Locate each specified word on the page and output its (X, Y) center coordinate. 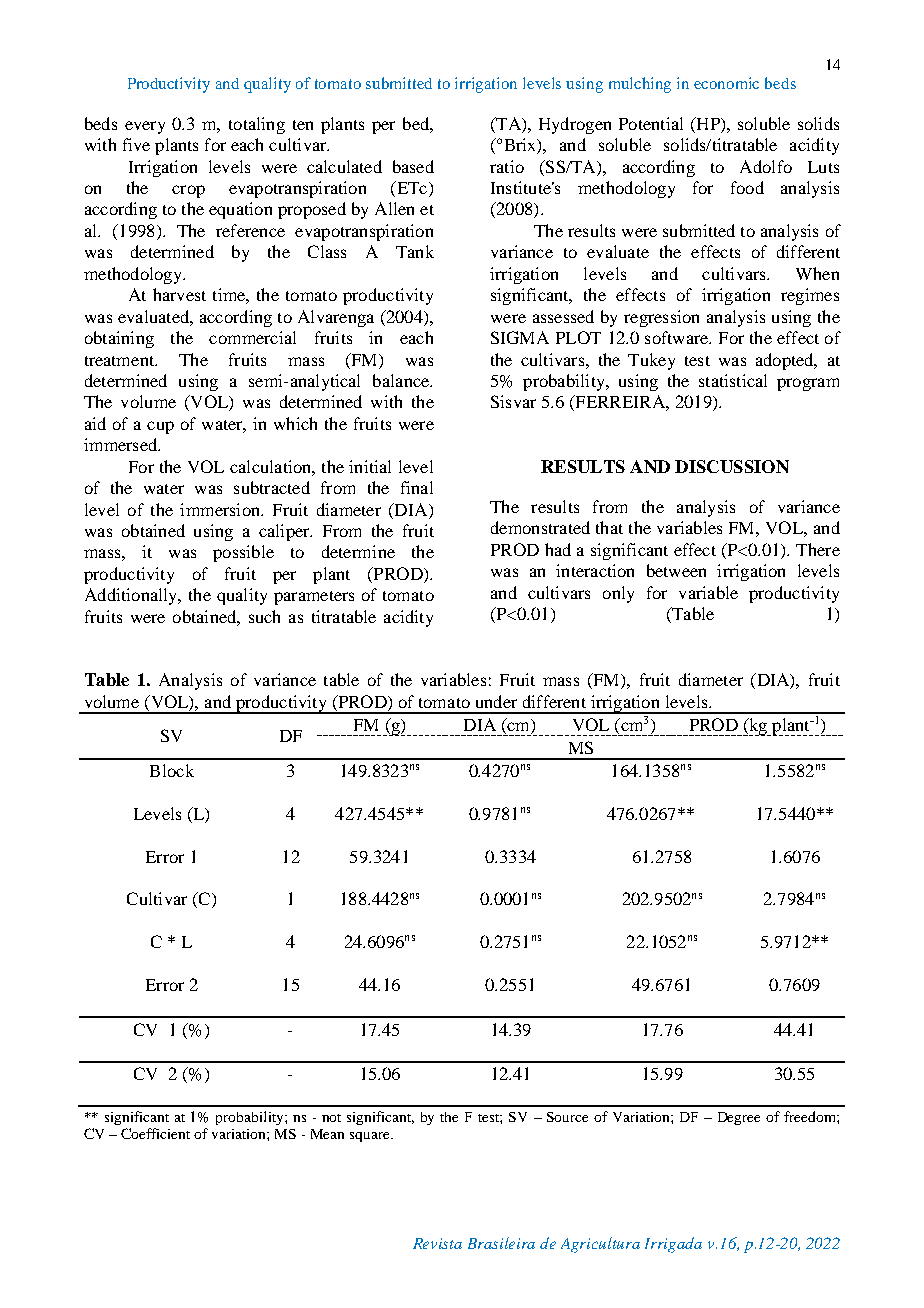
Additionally (132, 596)
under (496, 701)
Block (172, 770)
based (413, 166)
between (676, 570)
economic (726, 83)
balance (402, 380)
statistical (733, 380)
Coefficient (155, 1133)
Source (567, 1117)
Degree (739, 1118)
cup (160, 427)
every (145, 127)
